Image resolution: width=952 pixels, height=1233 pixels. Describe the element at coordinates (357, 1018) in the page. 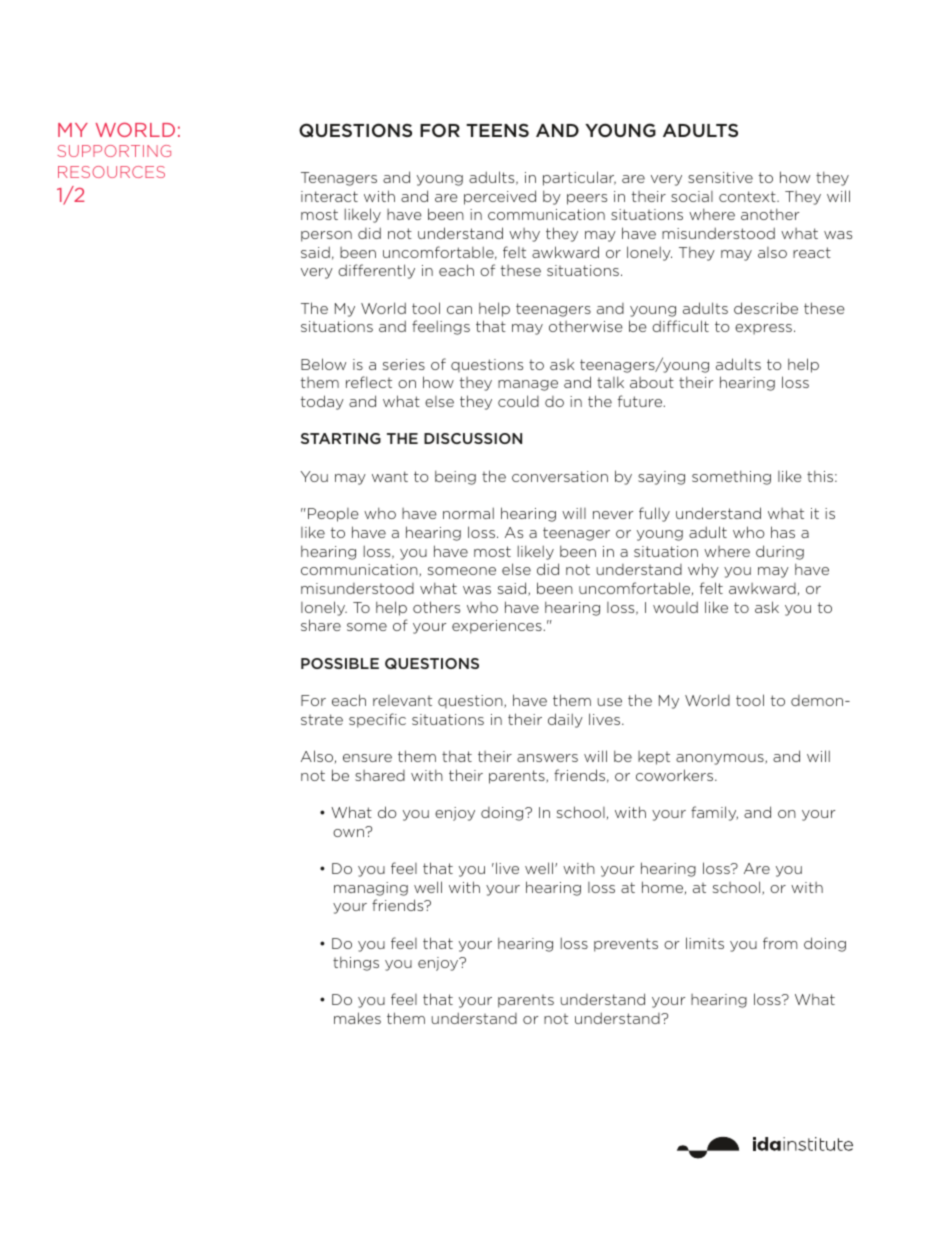

I see `makes` at that location.
